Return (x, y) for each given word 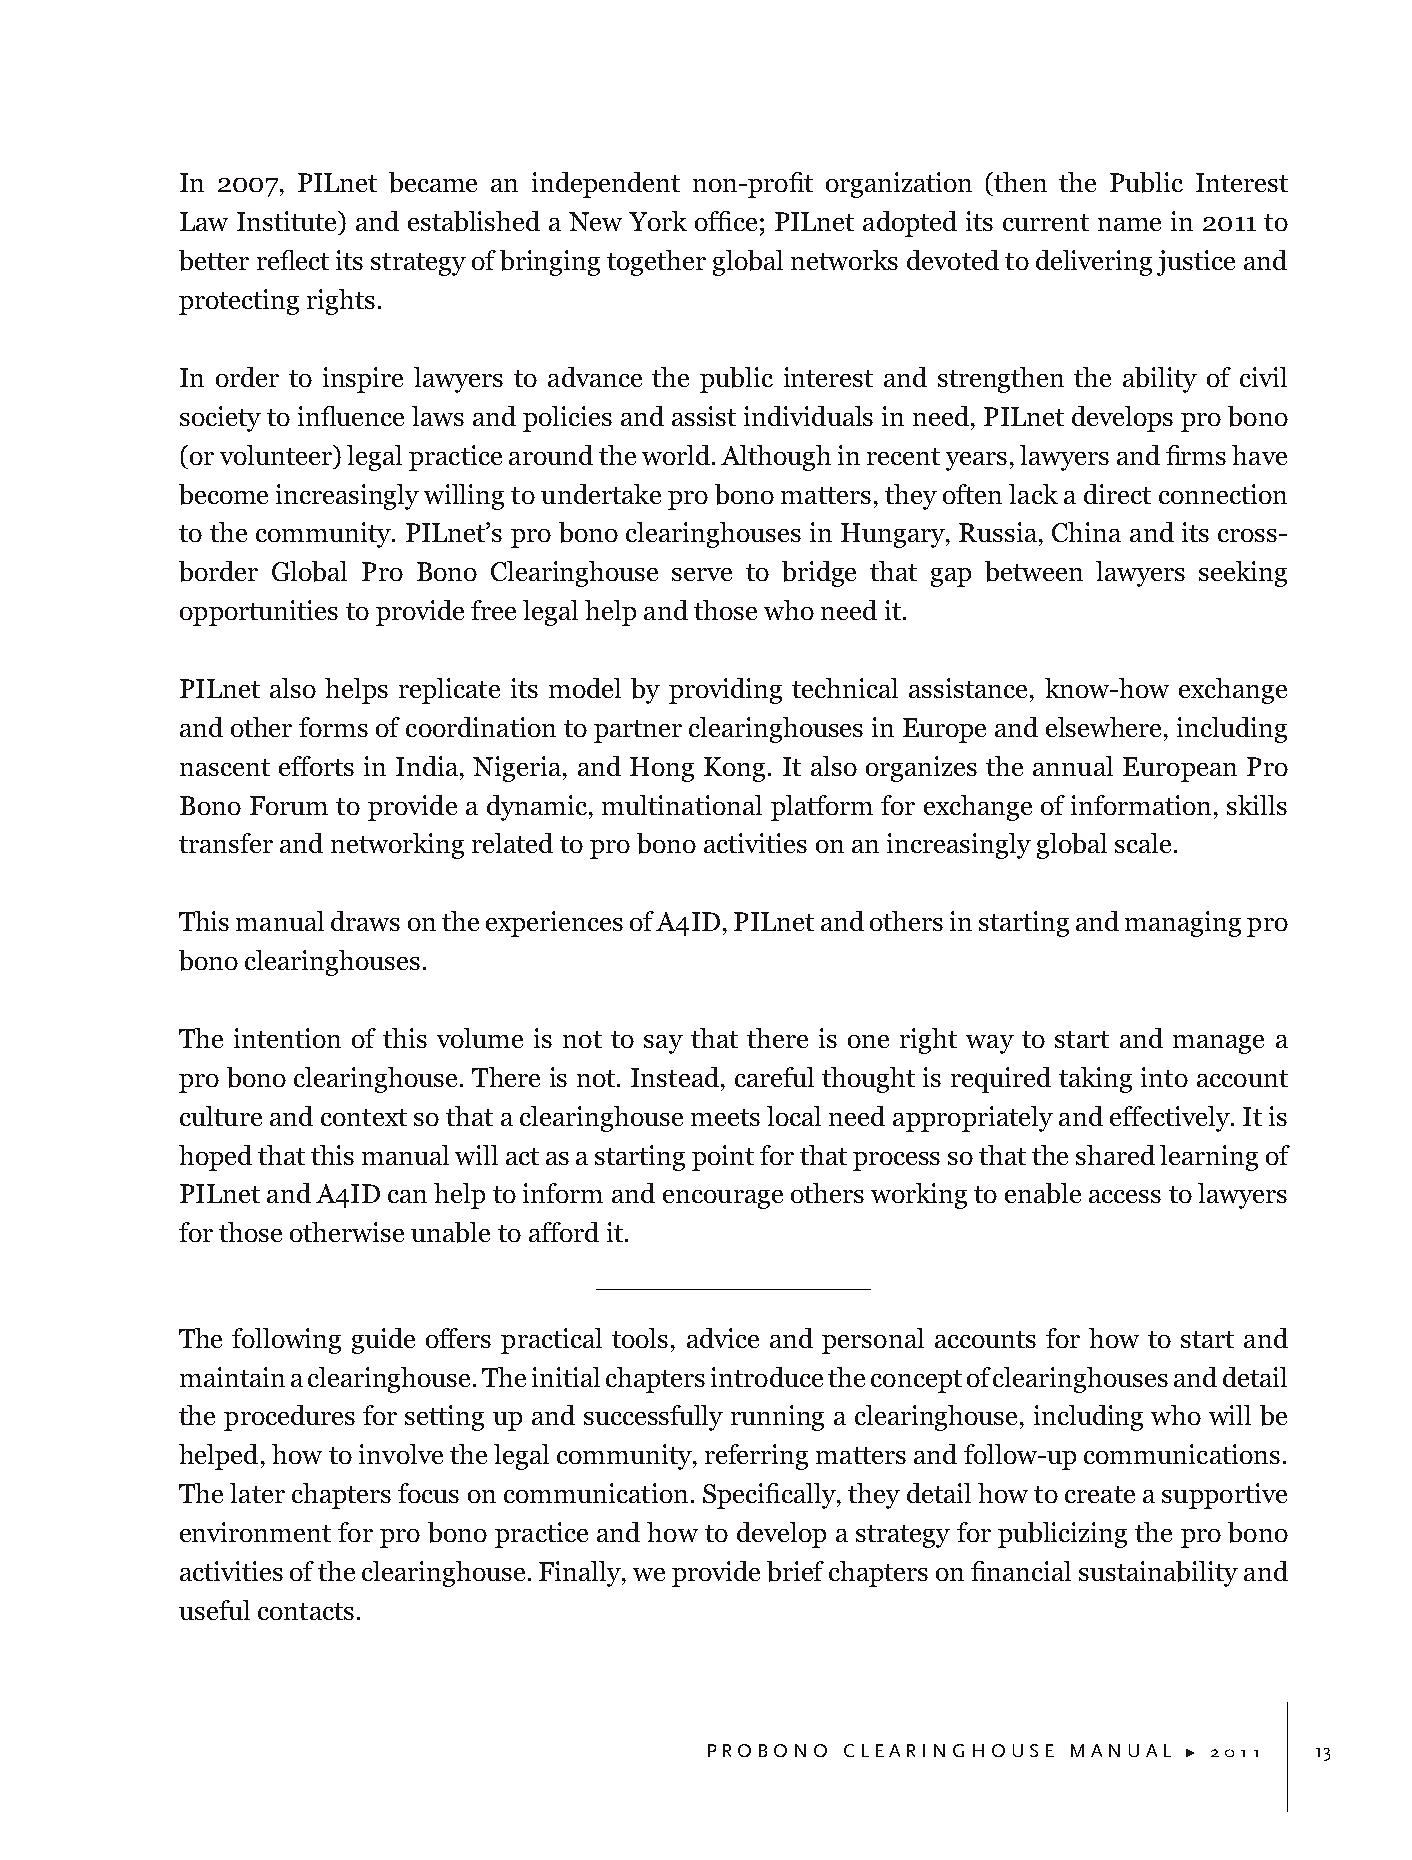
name (1129, 224)
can (407, 1196)
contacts (306, 1611)
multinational (682, 805)
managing (1183, 924)
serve (702, 574)
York (658, 221)
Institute (288, 221)
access (1125, 1196)
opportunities (259, 613)
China (1086, 532)
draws (365, 921)
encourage (723, 1199)
